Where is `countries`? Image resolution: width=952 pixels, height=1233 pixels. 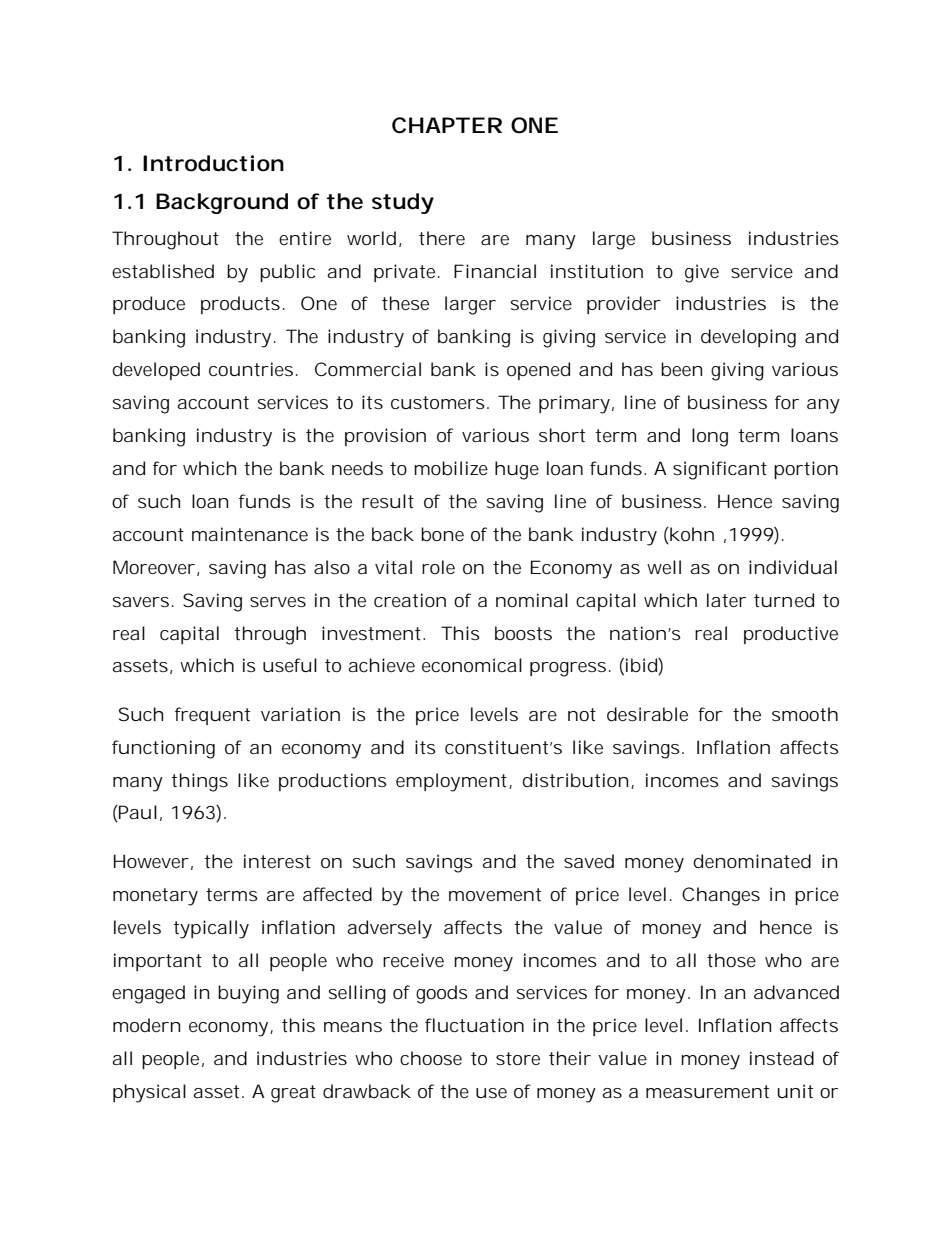 countries is located at coordinates (251, 369).
